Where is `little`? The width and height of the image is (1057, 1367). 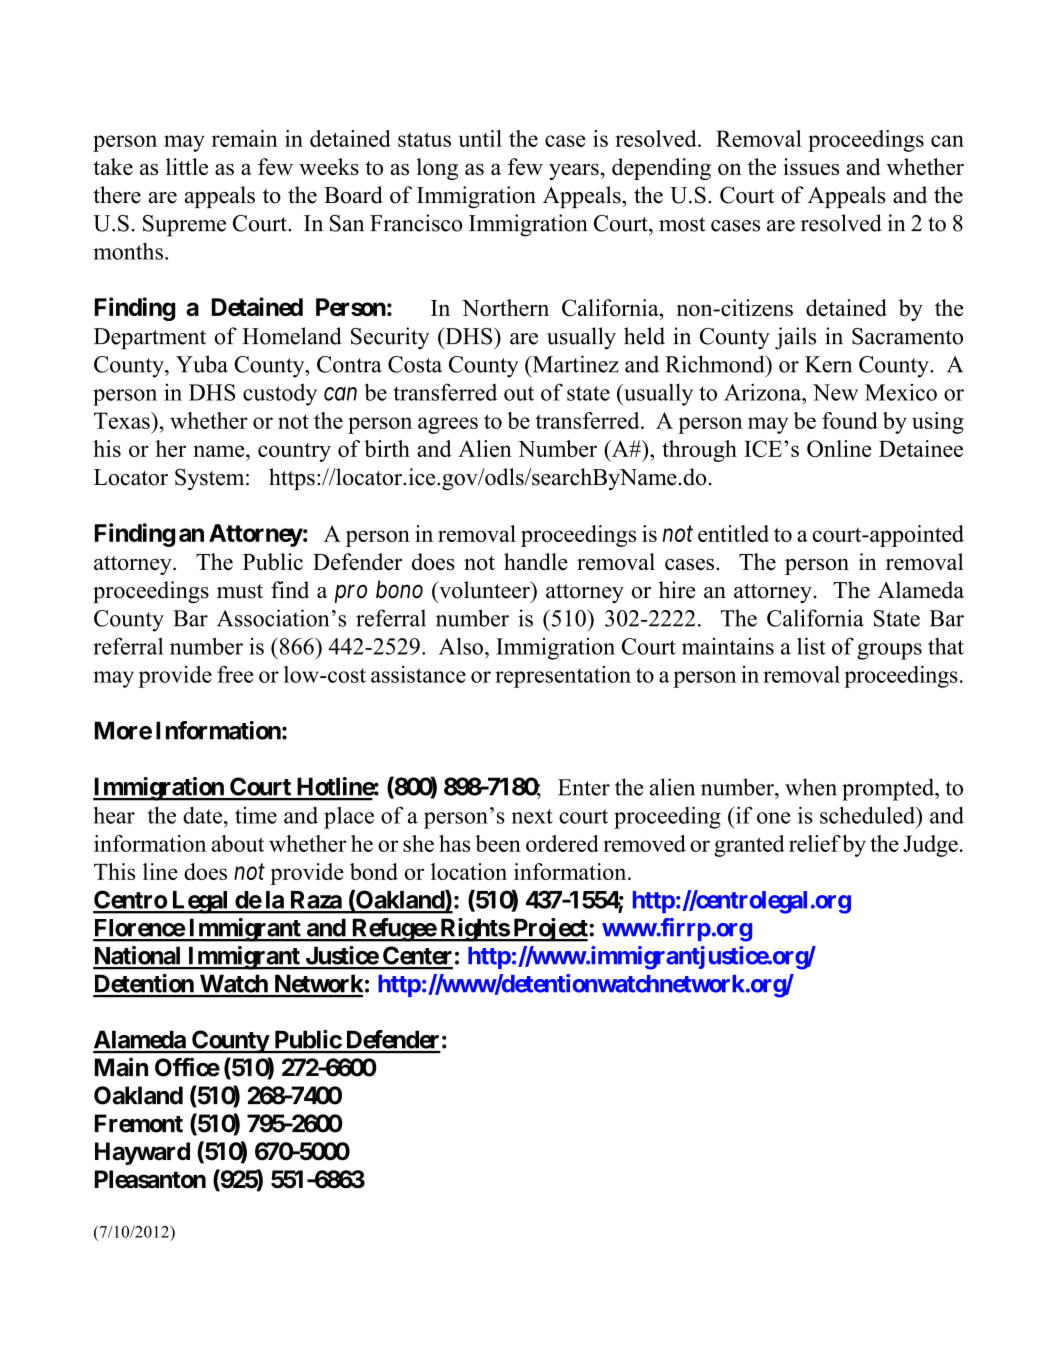
little is located at coordinates (187, 166).
